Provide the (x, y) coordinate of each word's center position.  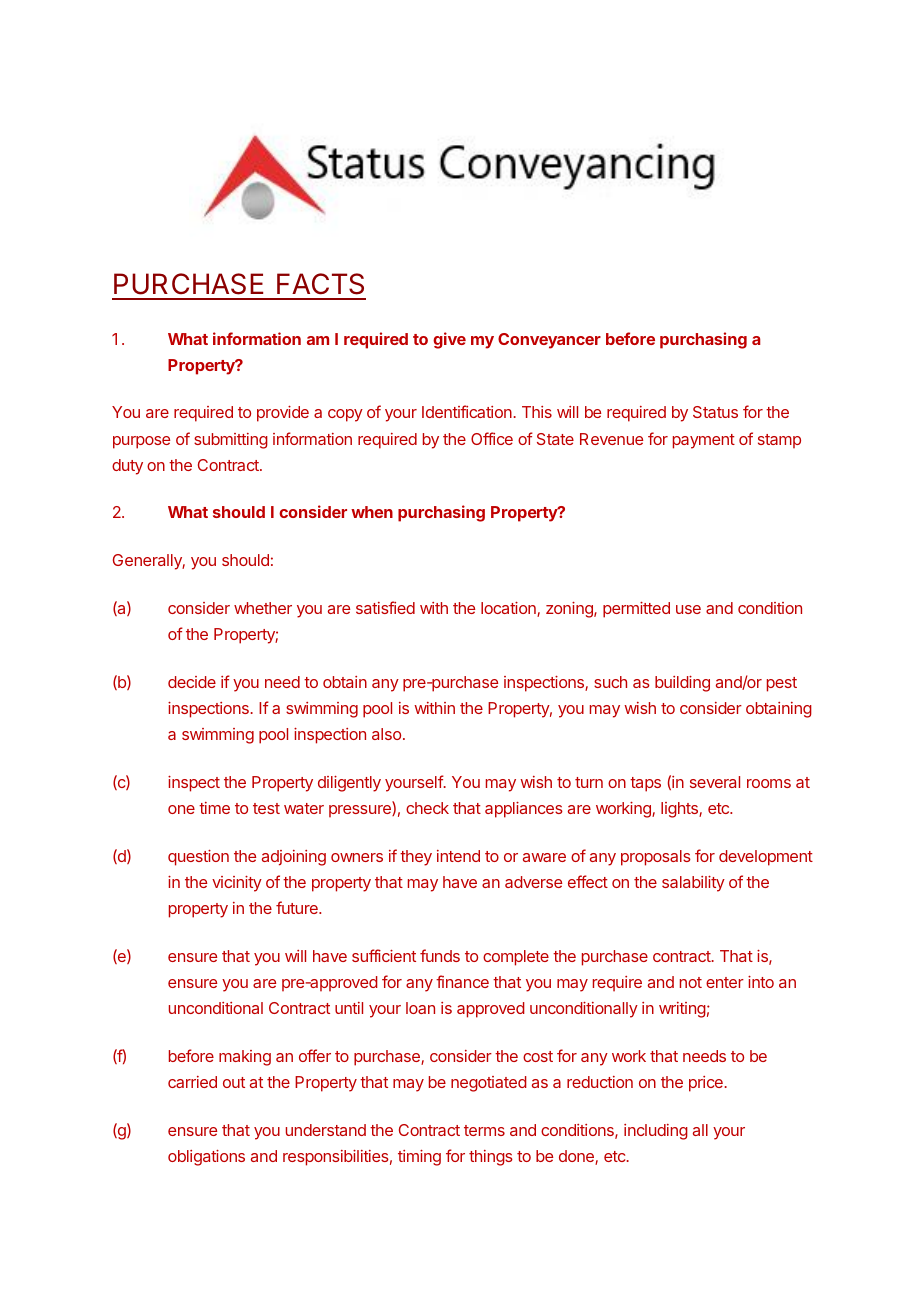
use (688, 609)
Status (715, 412)
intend (458, 856)
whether (263, 608)
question (198, 858)
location (509, 609)
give (449, 340)
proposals (656, 858)
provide (283, 414)
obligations (206, 1158)
